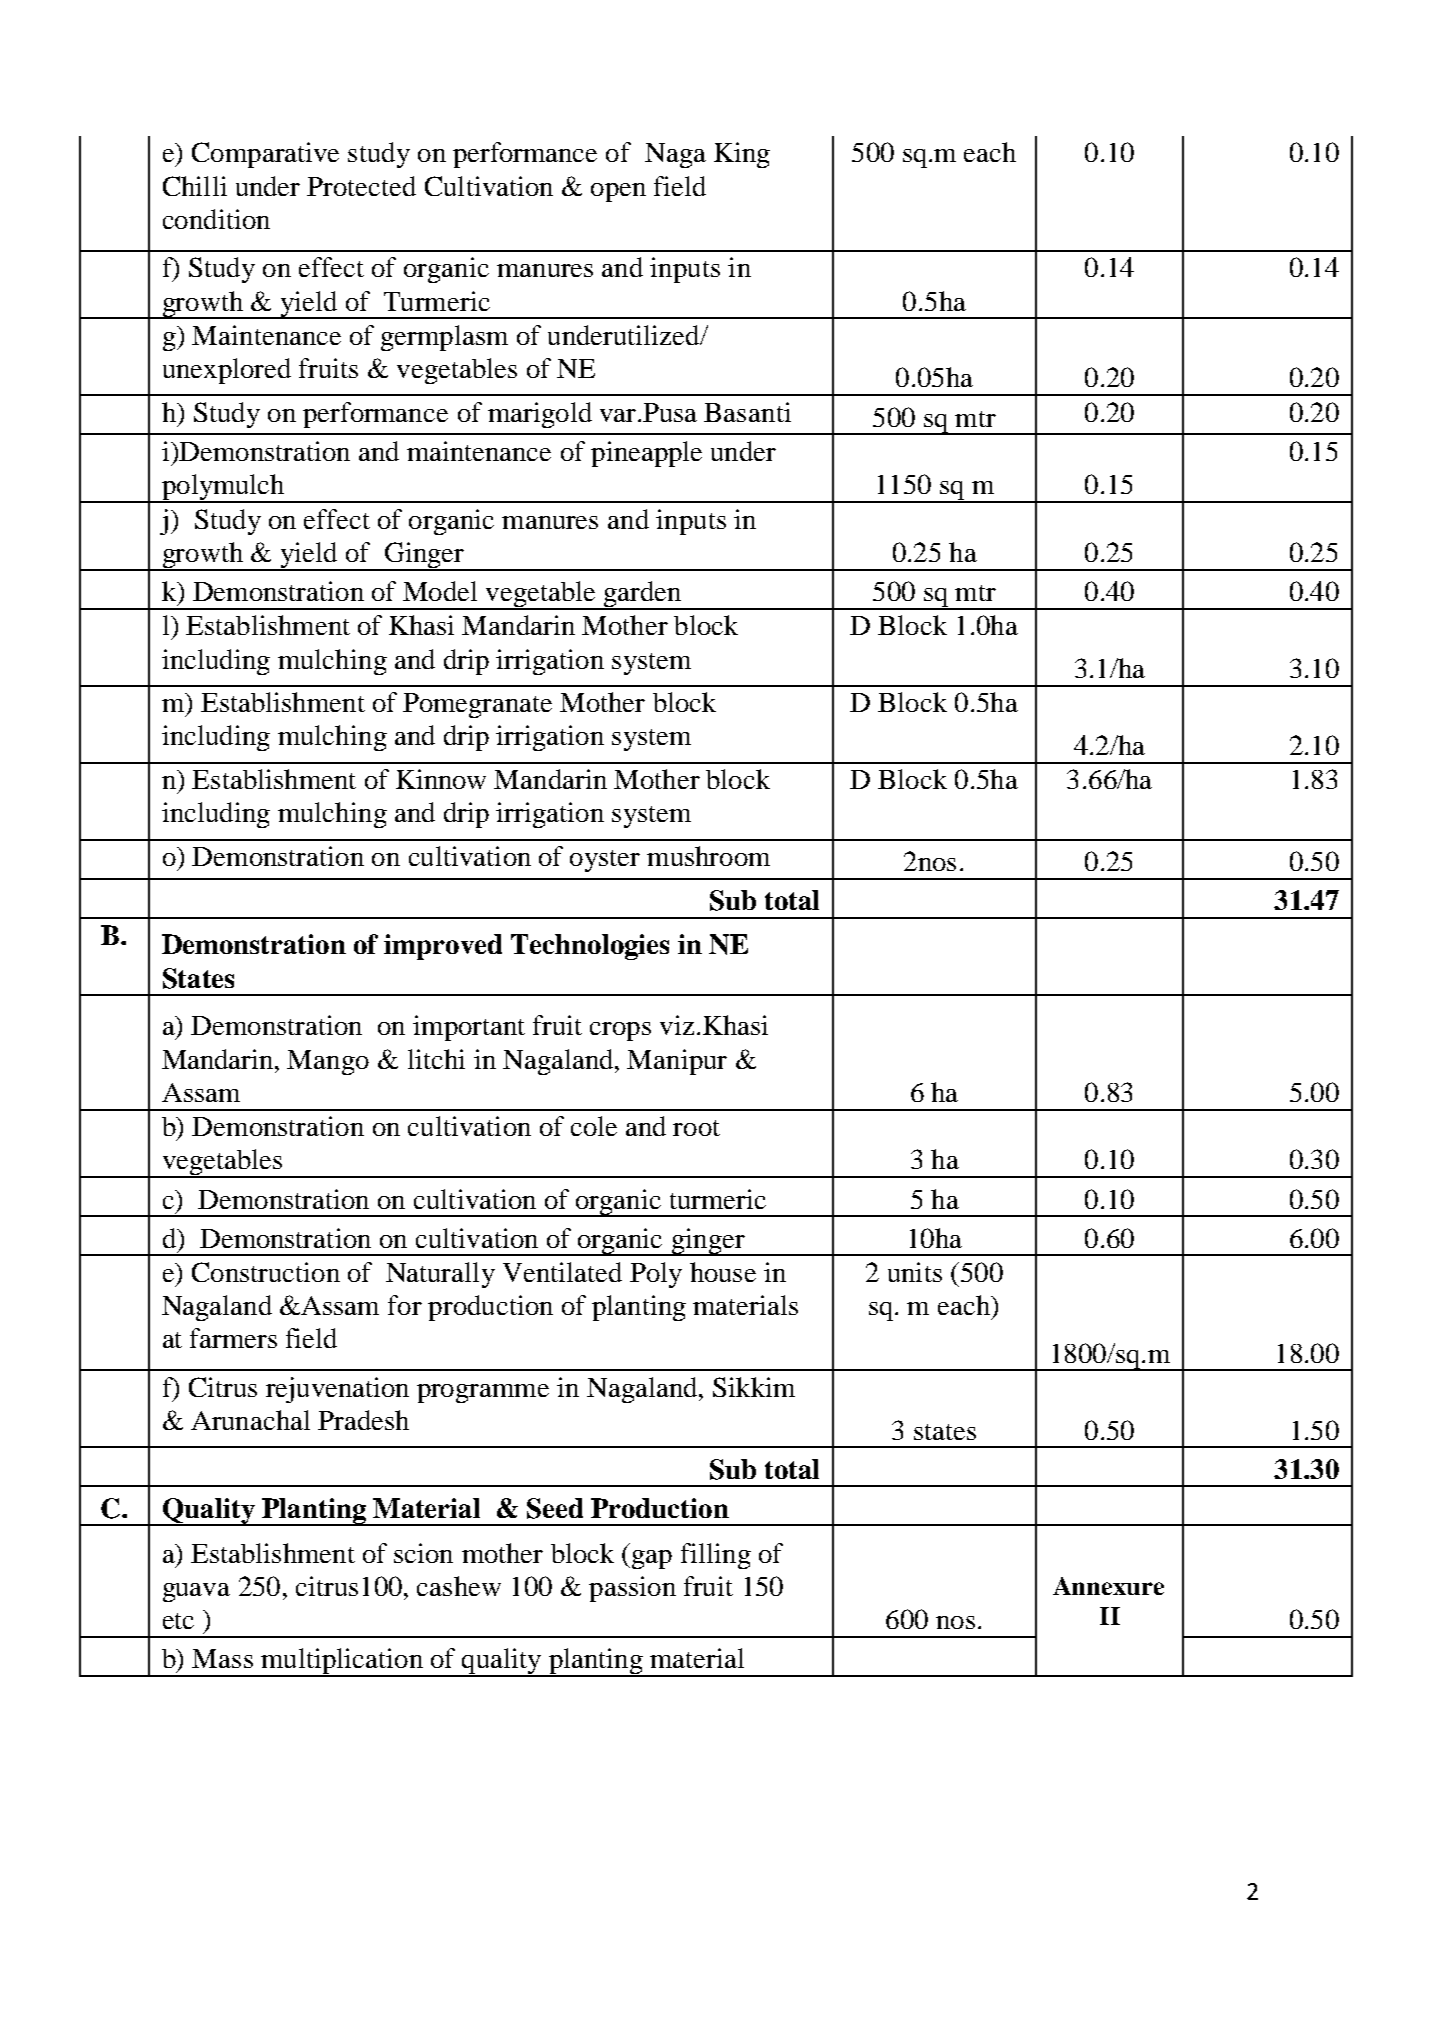  I want to click on improved, so click(443, 947).
